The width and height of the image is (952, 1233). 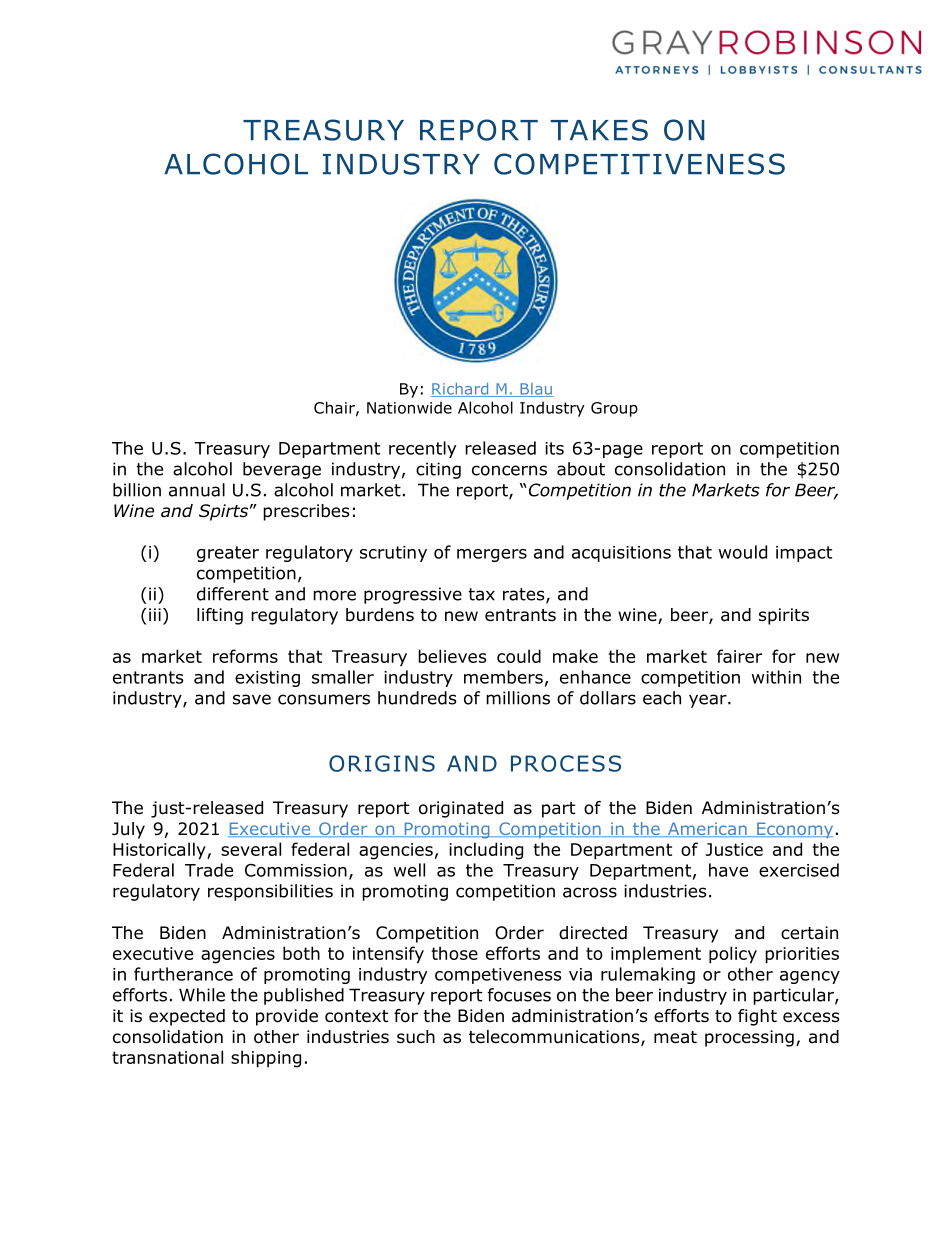 I want to click on expected, so click(x=187, y=1017).
